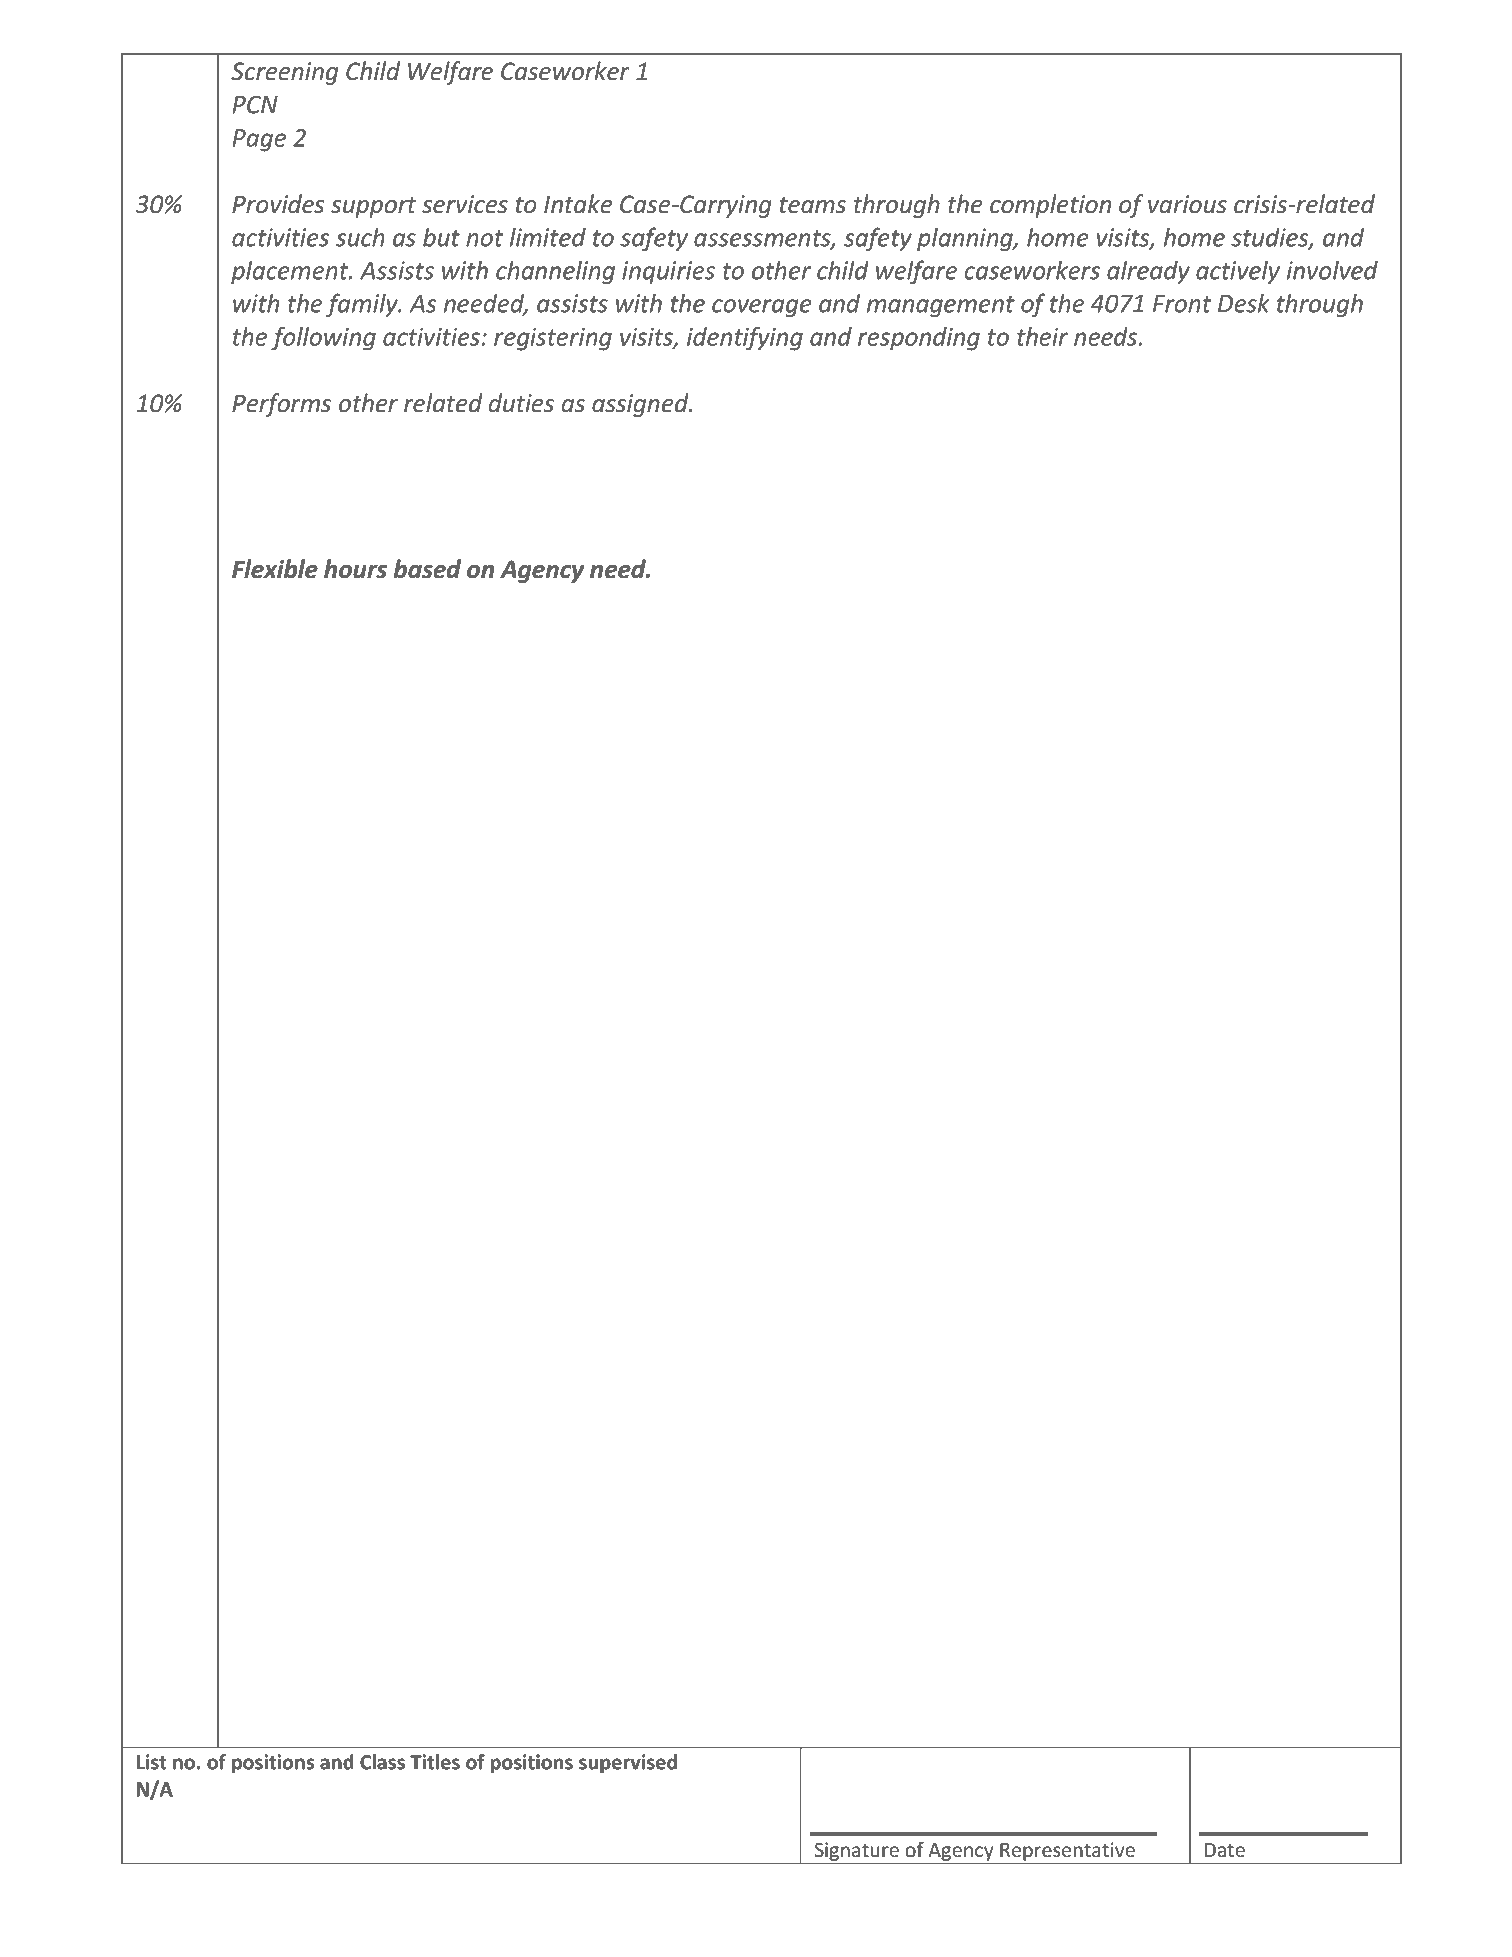 The height and width of the page is (1957, 1512). What do you see at coordinates (427, 569) in the page?
I see `based` at bounding box center [427, 569].
